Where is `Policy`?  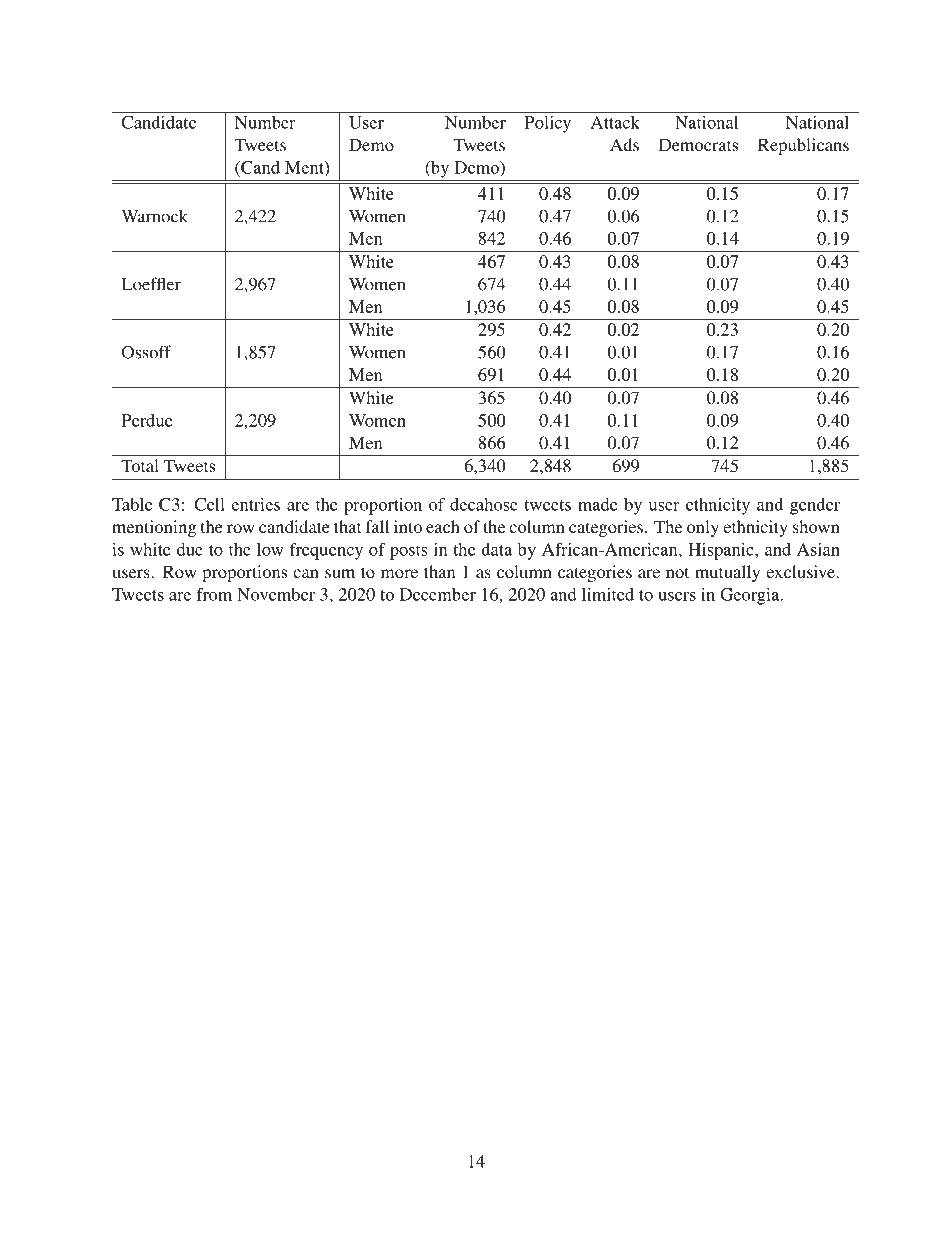
Policy is located at coordinates (548, 124).
